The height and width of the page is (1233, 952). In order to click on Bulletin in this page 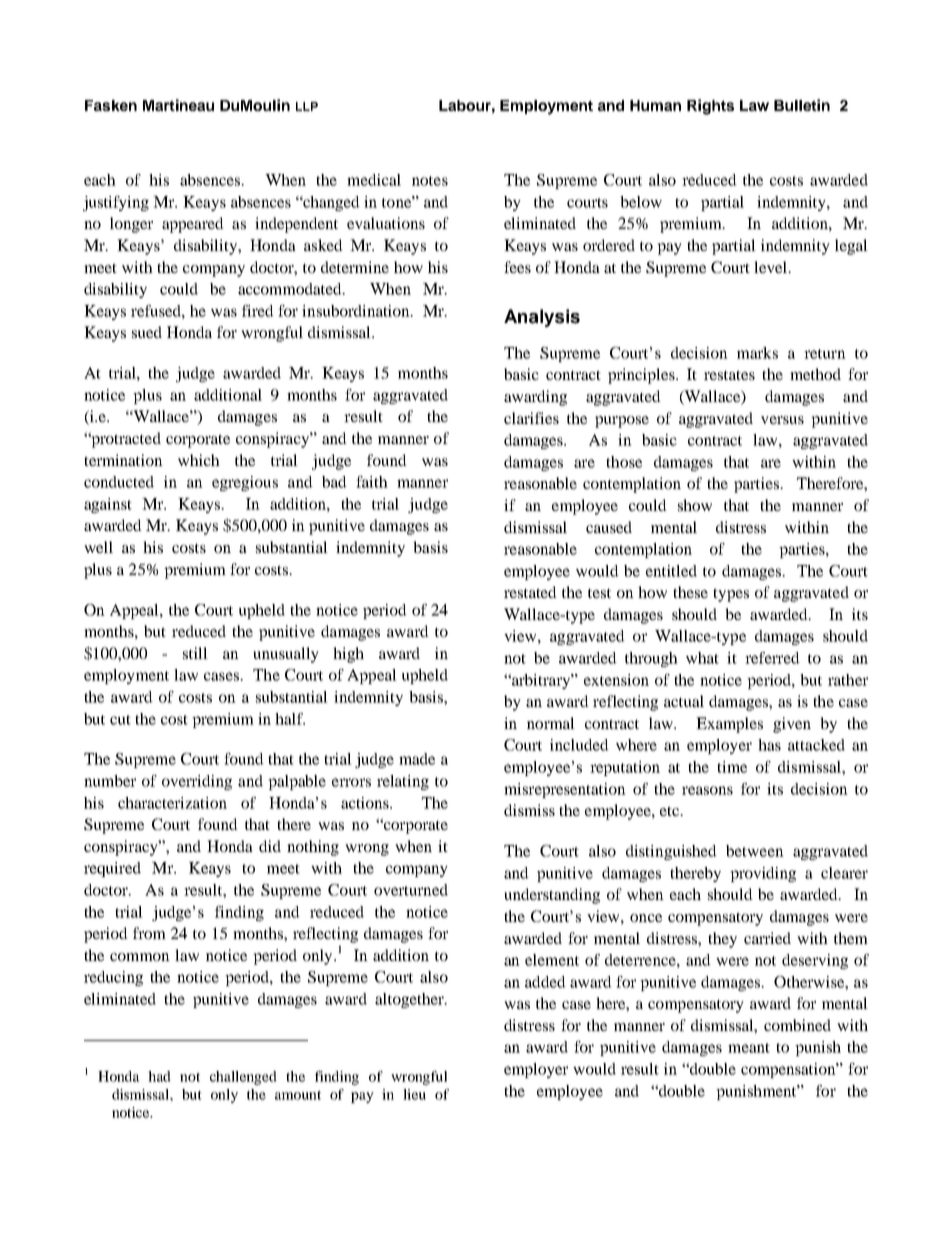, I will do `click(802, 105)`.
